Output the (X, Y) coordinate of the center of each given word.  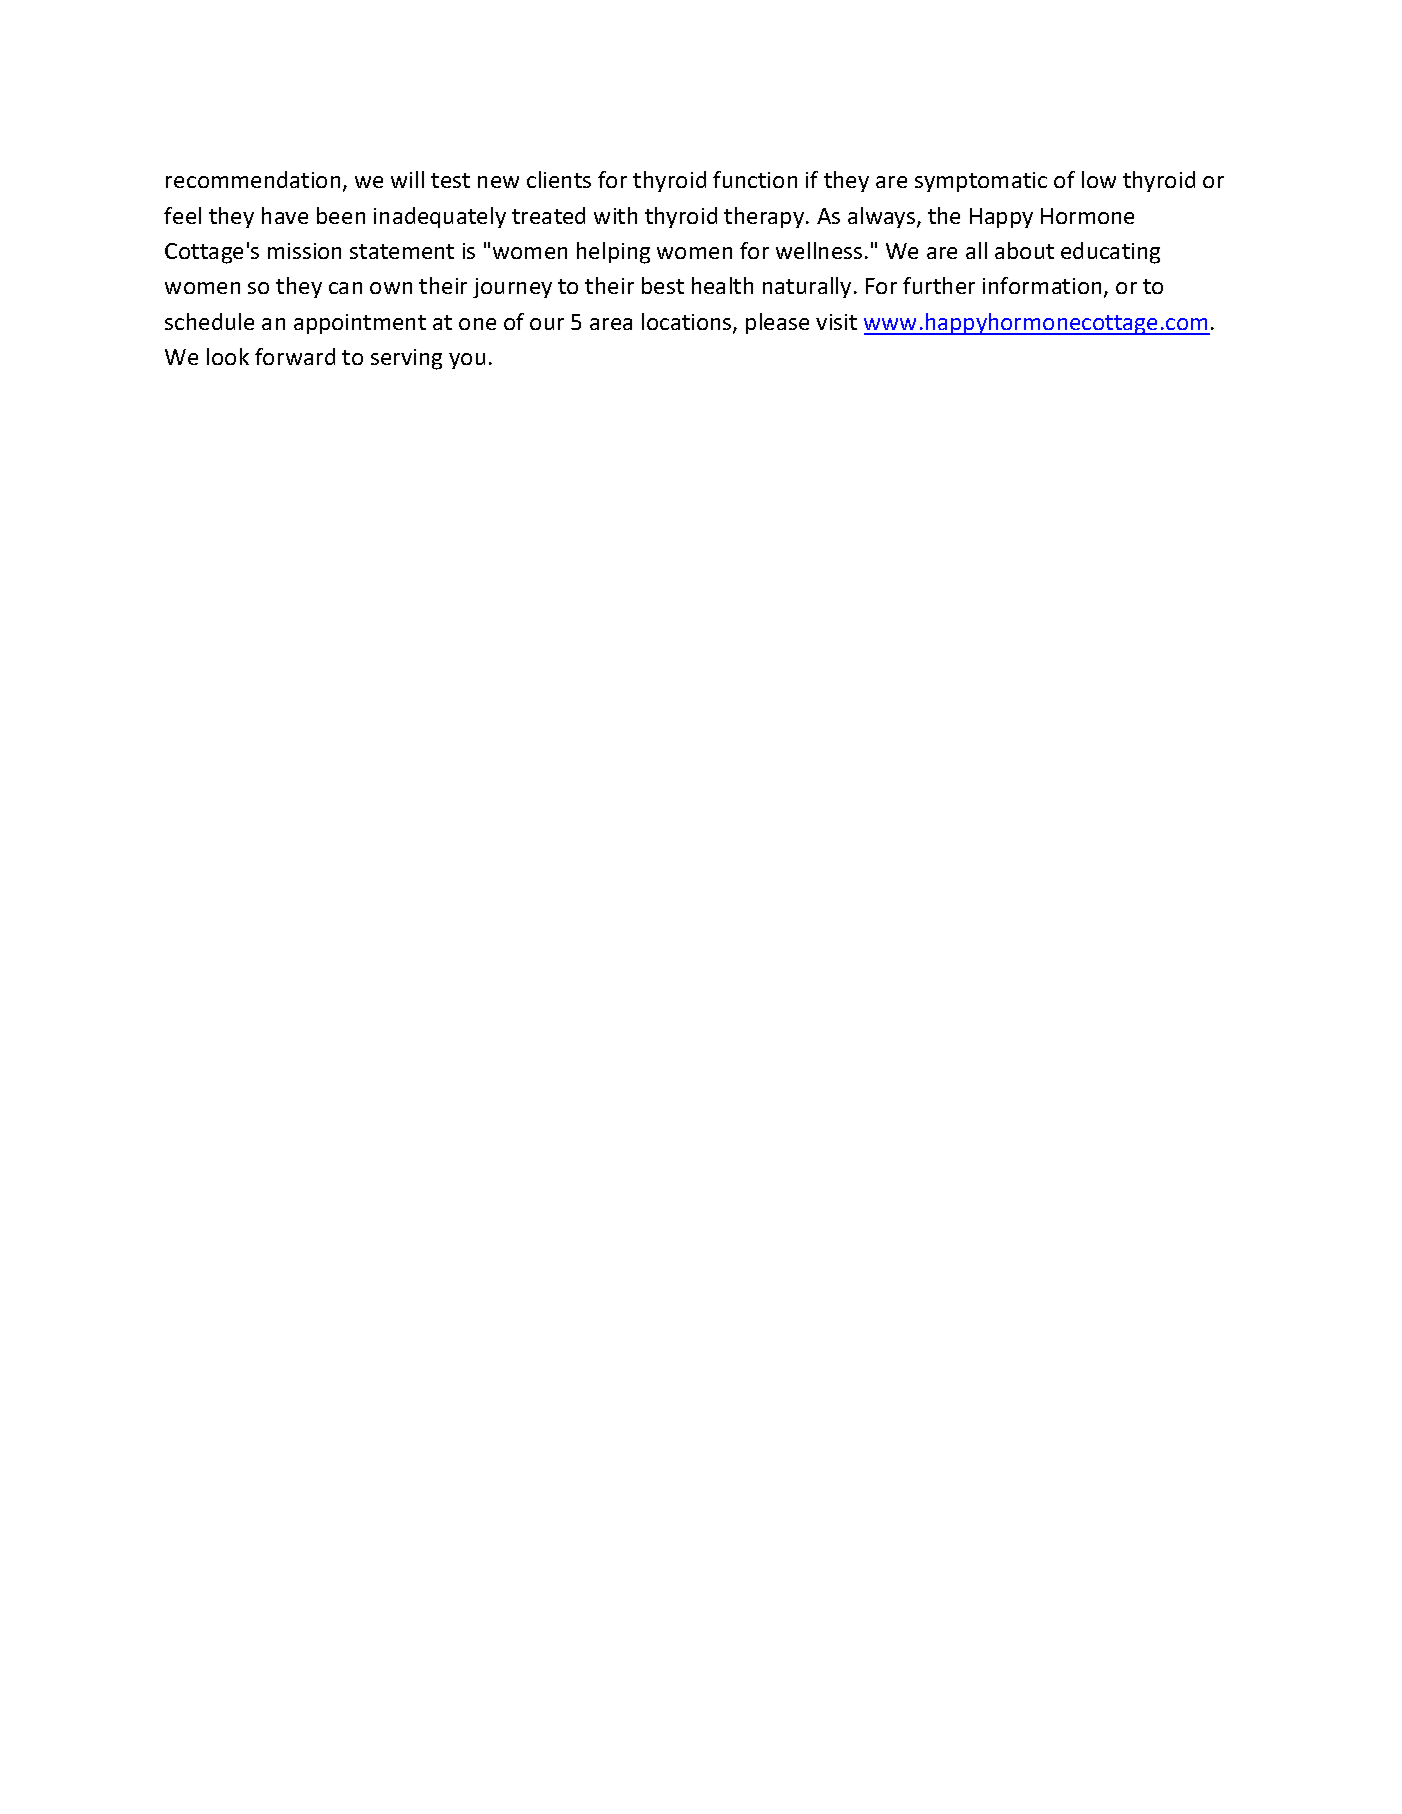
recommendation (253, 179)
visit (836, 322)
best (663, 285)
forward (295, 356)
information (1042, 285)
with (615, 215)
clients (559, 179)
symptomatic (981, 182)
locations (688, 323)
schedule (209, 321)
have (285, 215)
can (345, 288)
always (883, 217)
